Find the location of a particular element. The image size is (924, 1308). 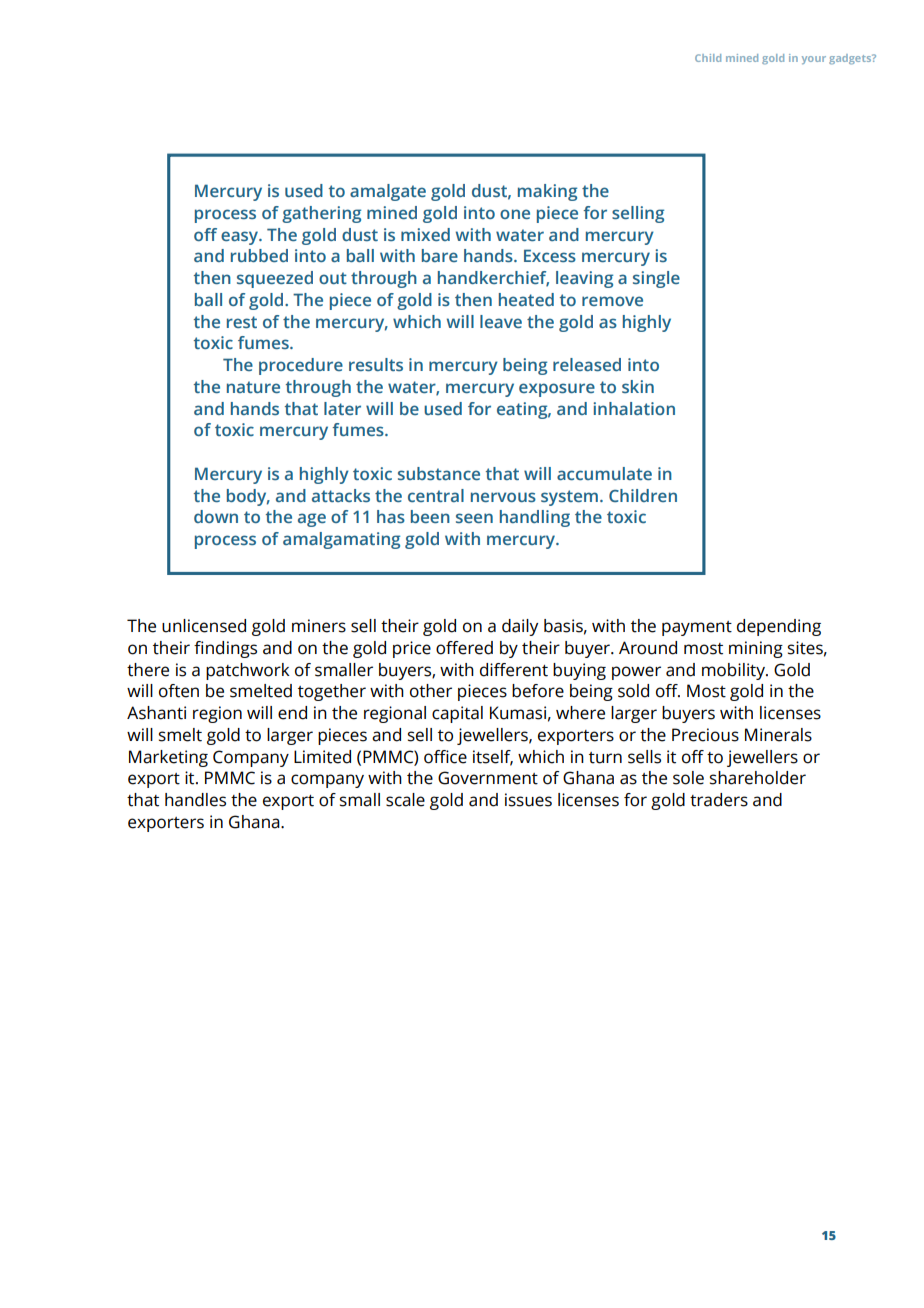

seen is located at coordinates (474, 518).
